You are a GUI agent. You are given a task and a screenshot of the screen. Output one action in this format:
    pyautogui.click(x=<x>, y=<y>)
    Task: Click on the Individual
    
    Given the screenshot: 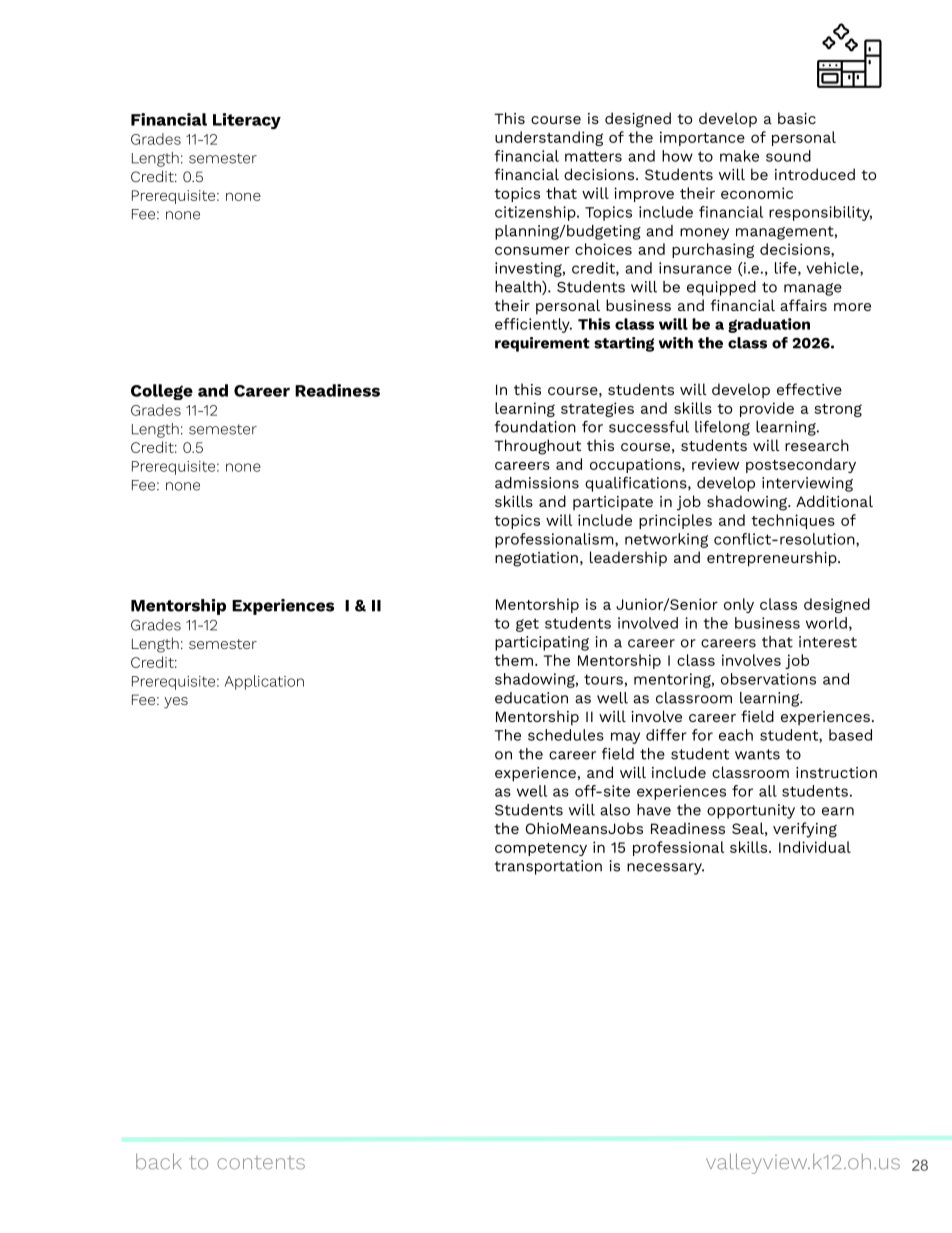 What is the action you would take?
    pyautogui.click(x=815, y=847)
